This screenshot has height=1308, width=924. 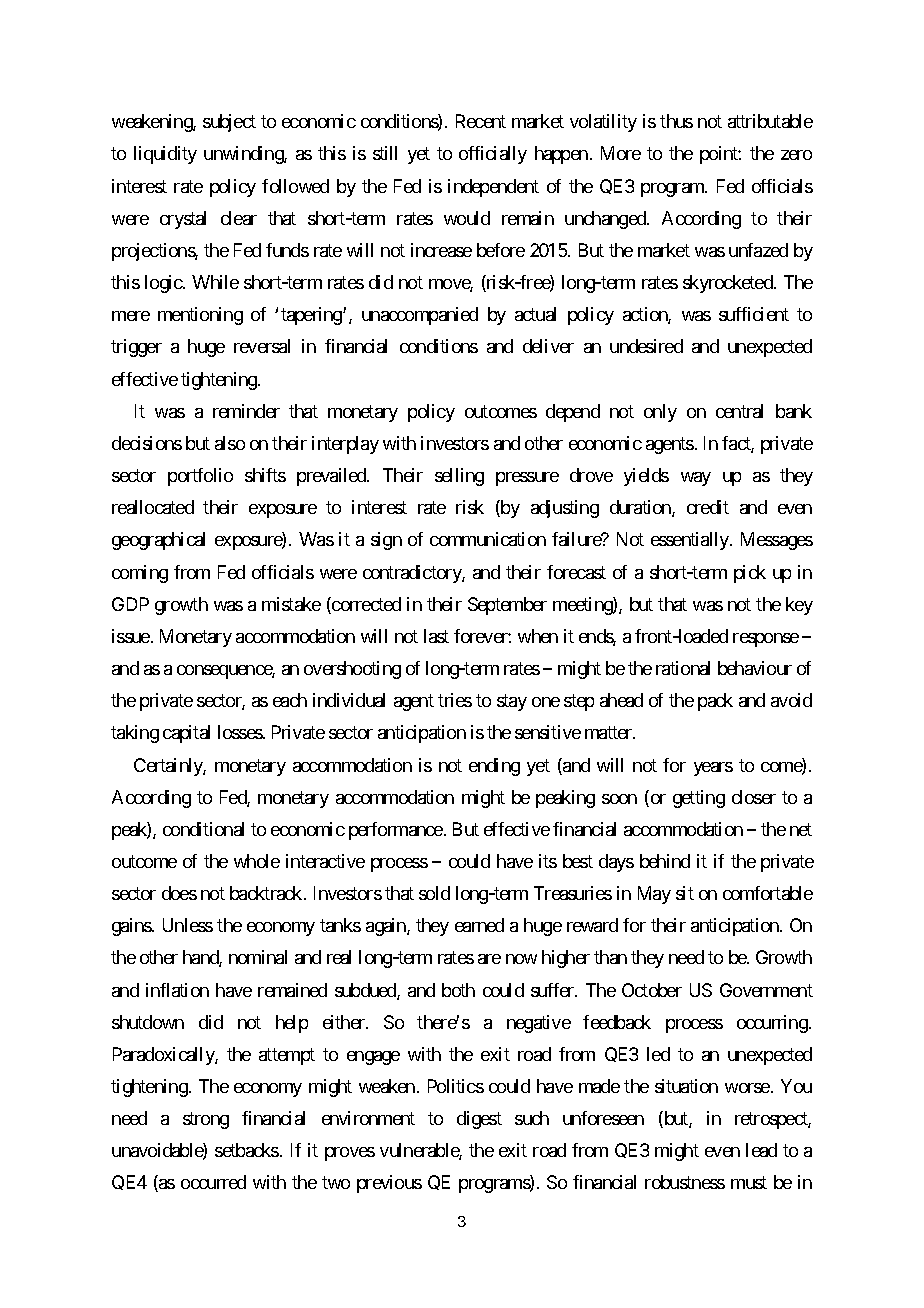 I want to click on geographical, so click(x=158, y=541).
